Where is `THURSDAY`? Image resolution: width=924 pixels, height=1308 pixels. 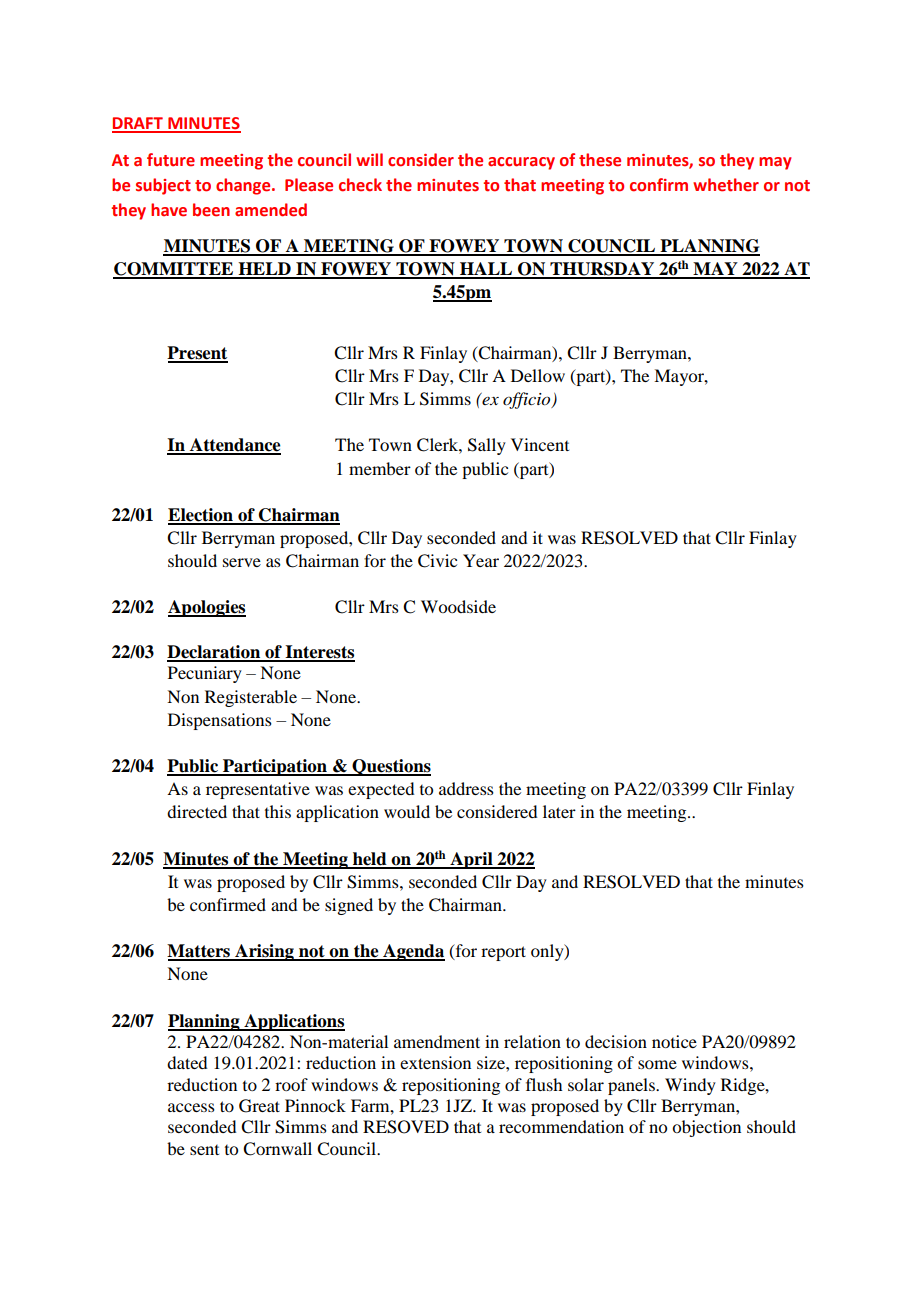
THURSDAY is located at coordinates (602, 270).
